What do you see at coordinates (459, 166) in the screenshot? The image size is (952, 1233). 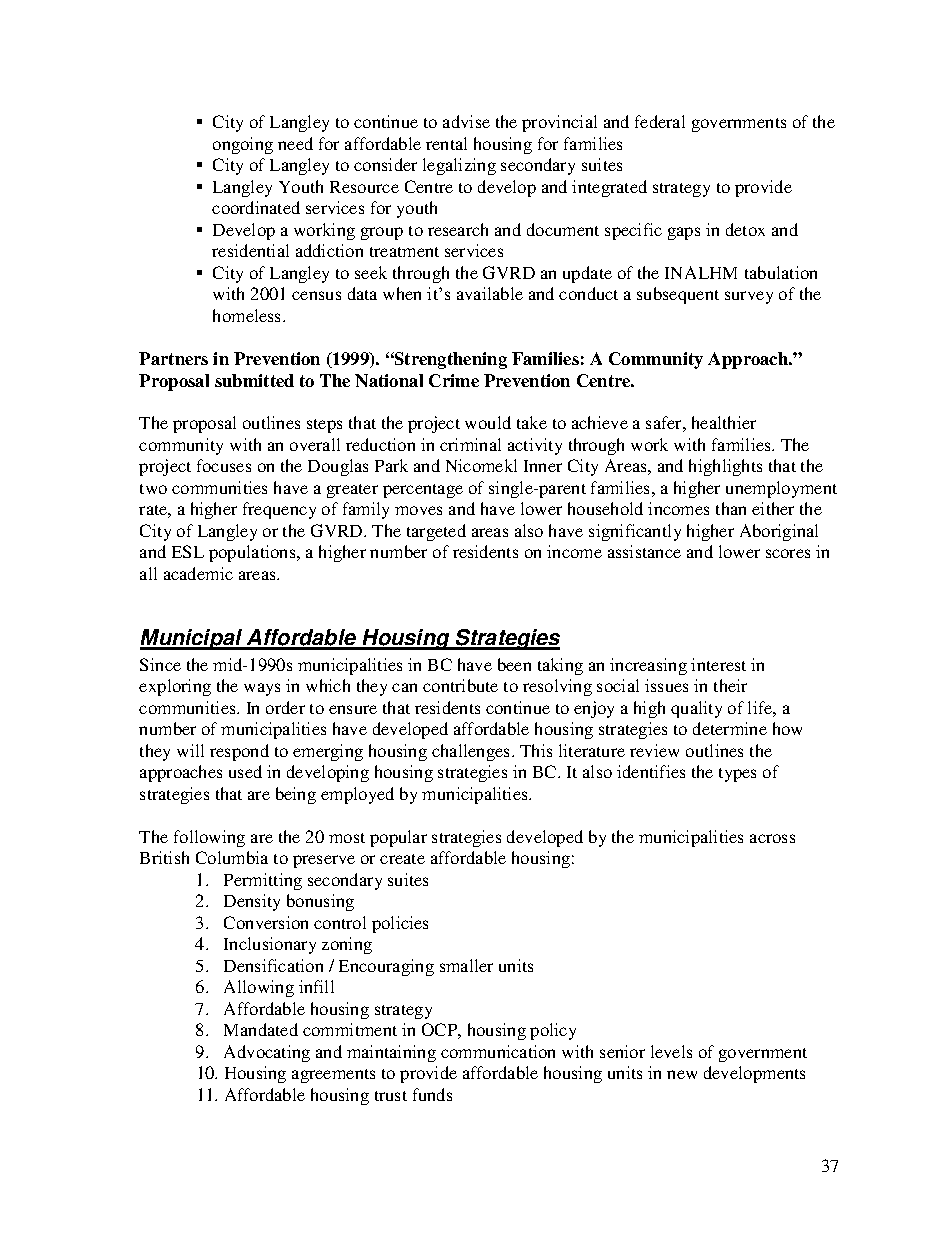 I see `legalizing` at bounding box center [459, 166].
